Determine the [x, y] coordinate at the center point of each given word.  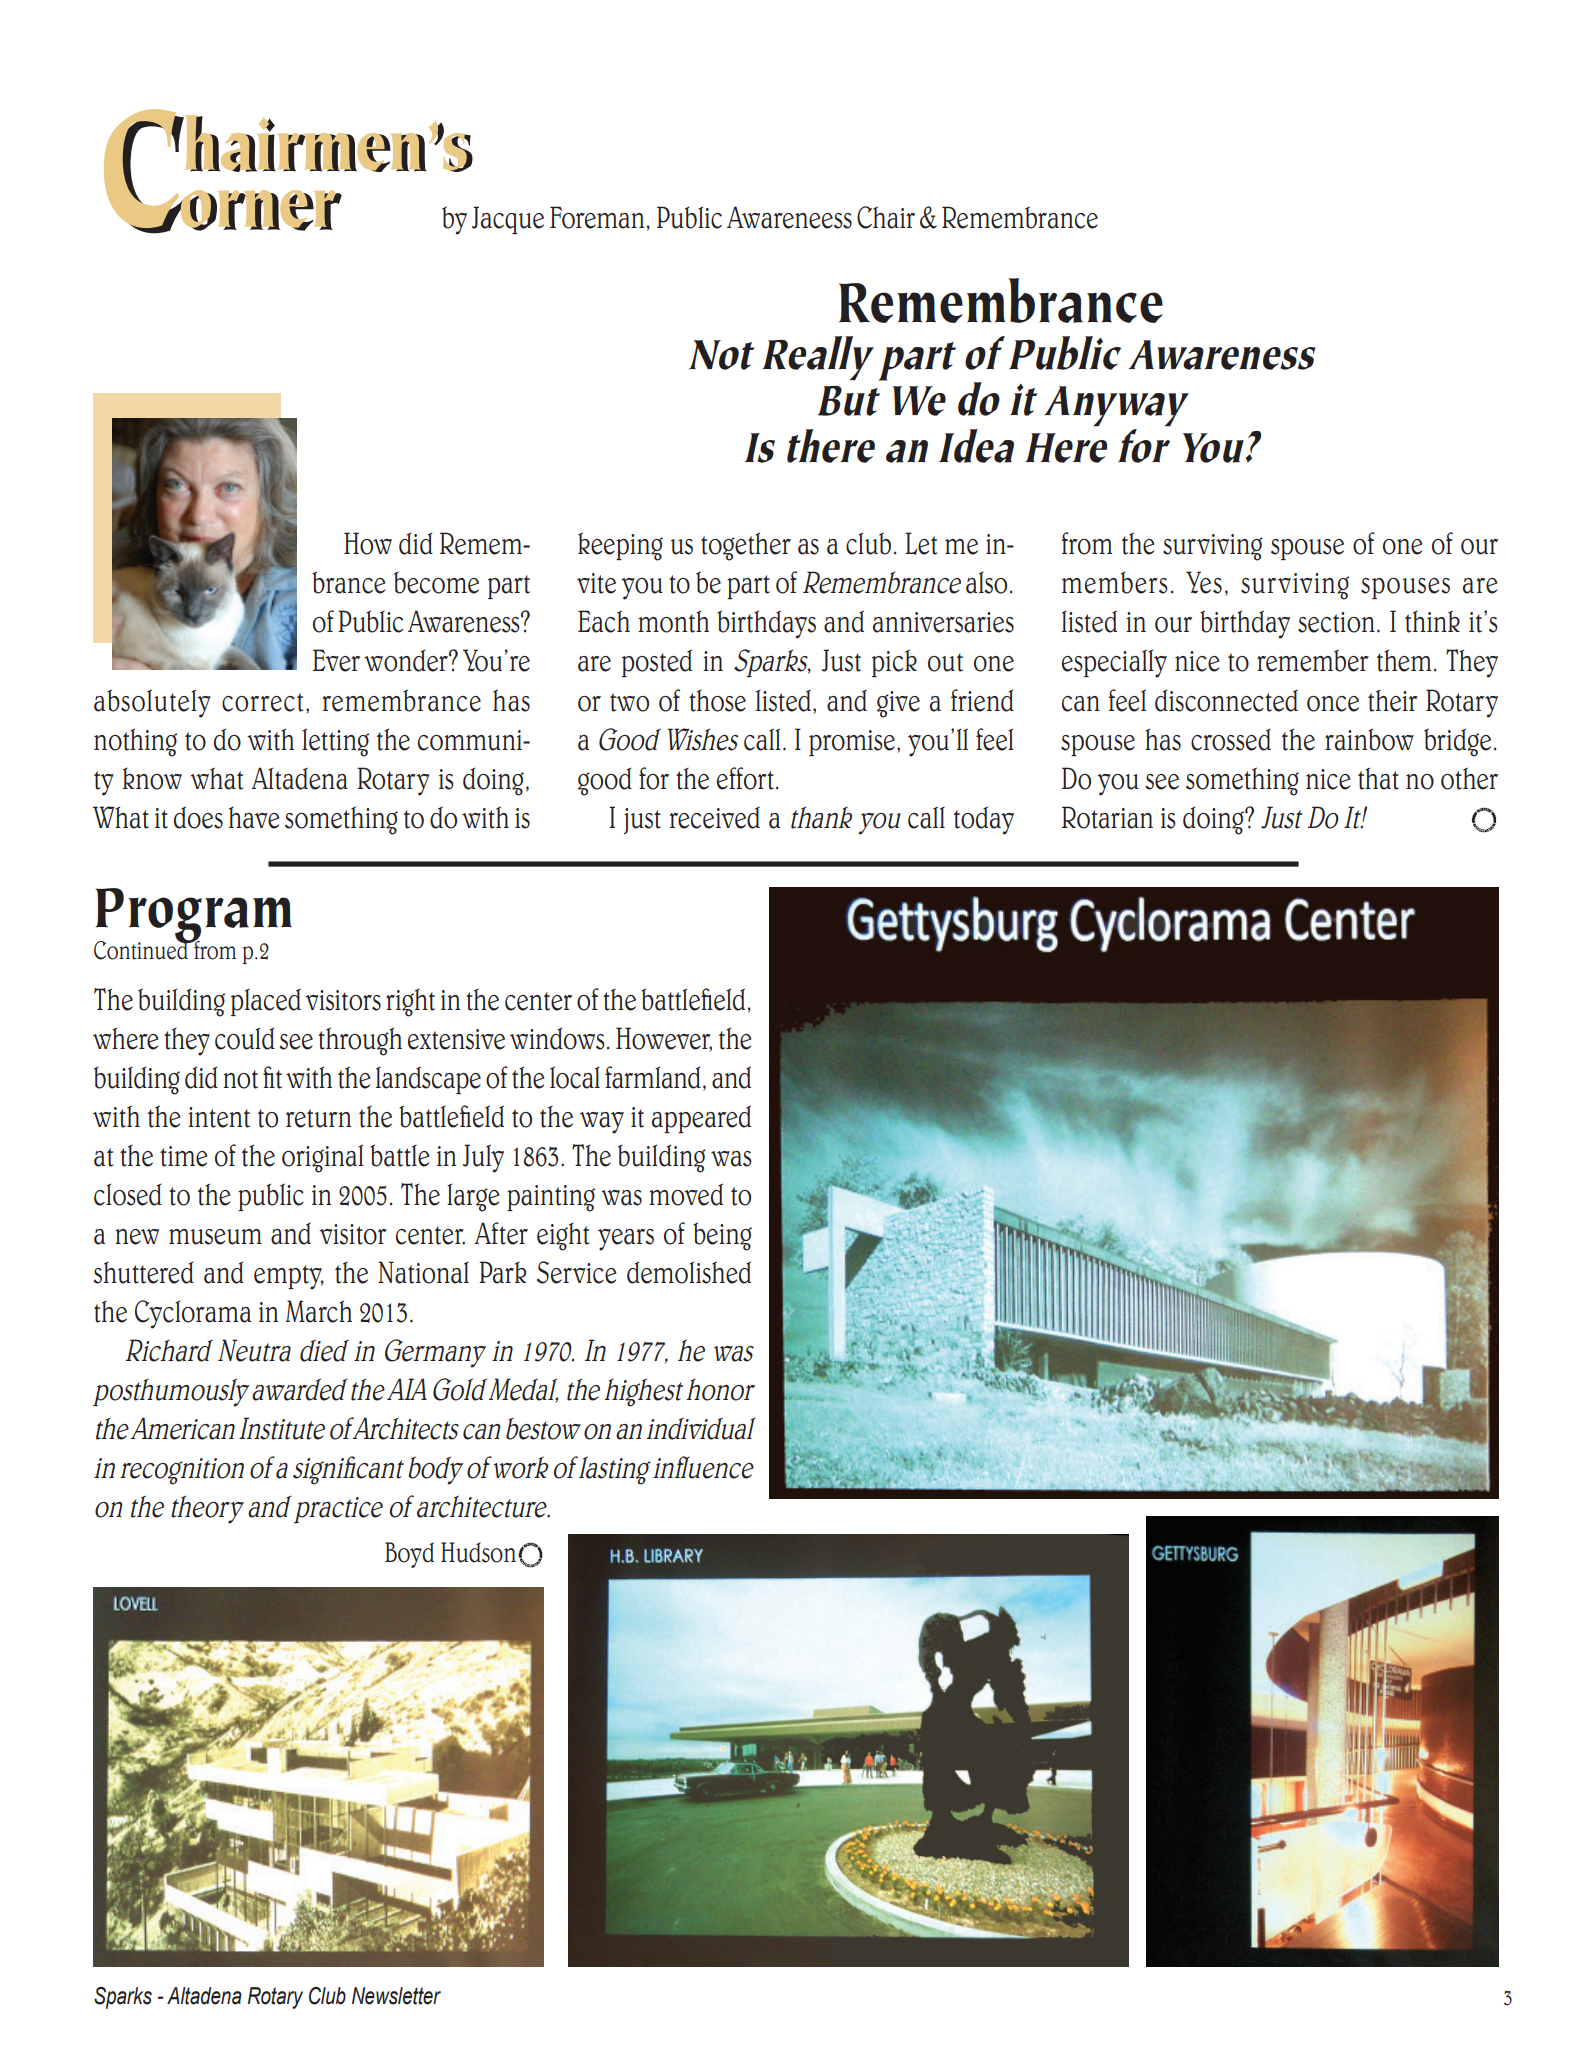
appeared [701, 1119]
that [1378, 778]
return [318, 1118]
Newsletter [396, 1996]
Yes [1204, 582]
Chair [886, 217]
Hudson [478, 1552]
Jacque [508, 220]
